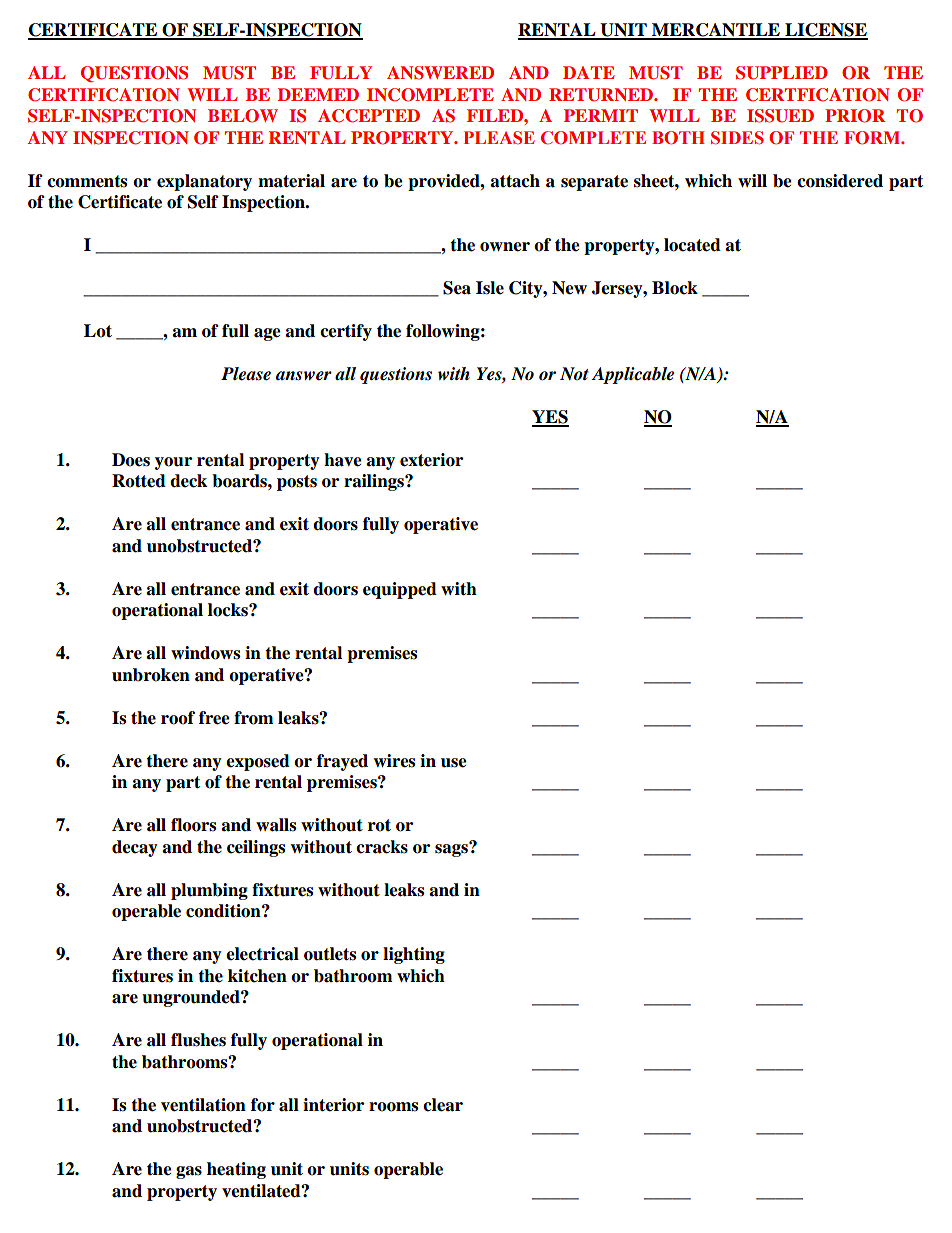  I want to click on Block, so click(675, 288).
